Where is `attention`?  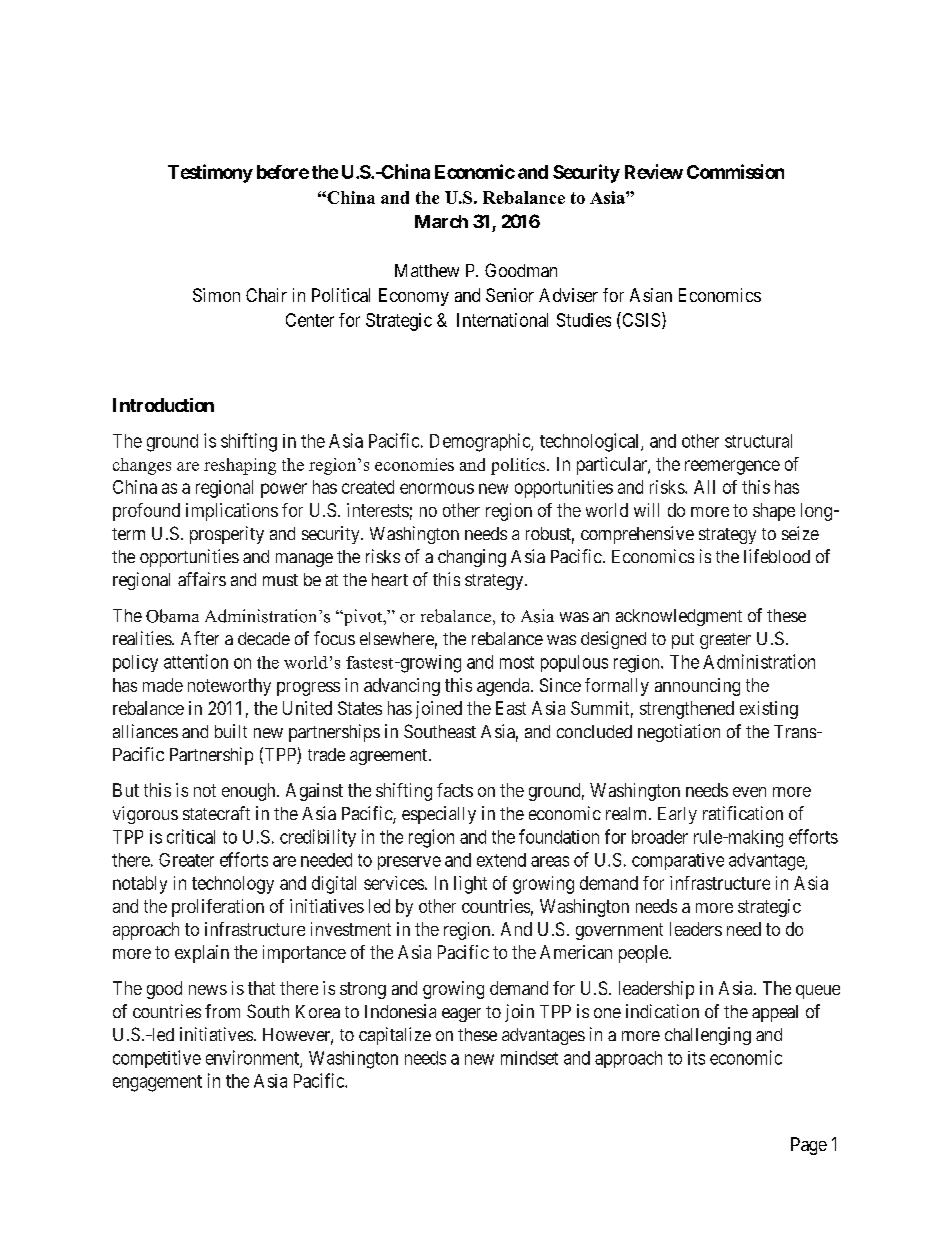 attention is located at coordinates (196, 661).
